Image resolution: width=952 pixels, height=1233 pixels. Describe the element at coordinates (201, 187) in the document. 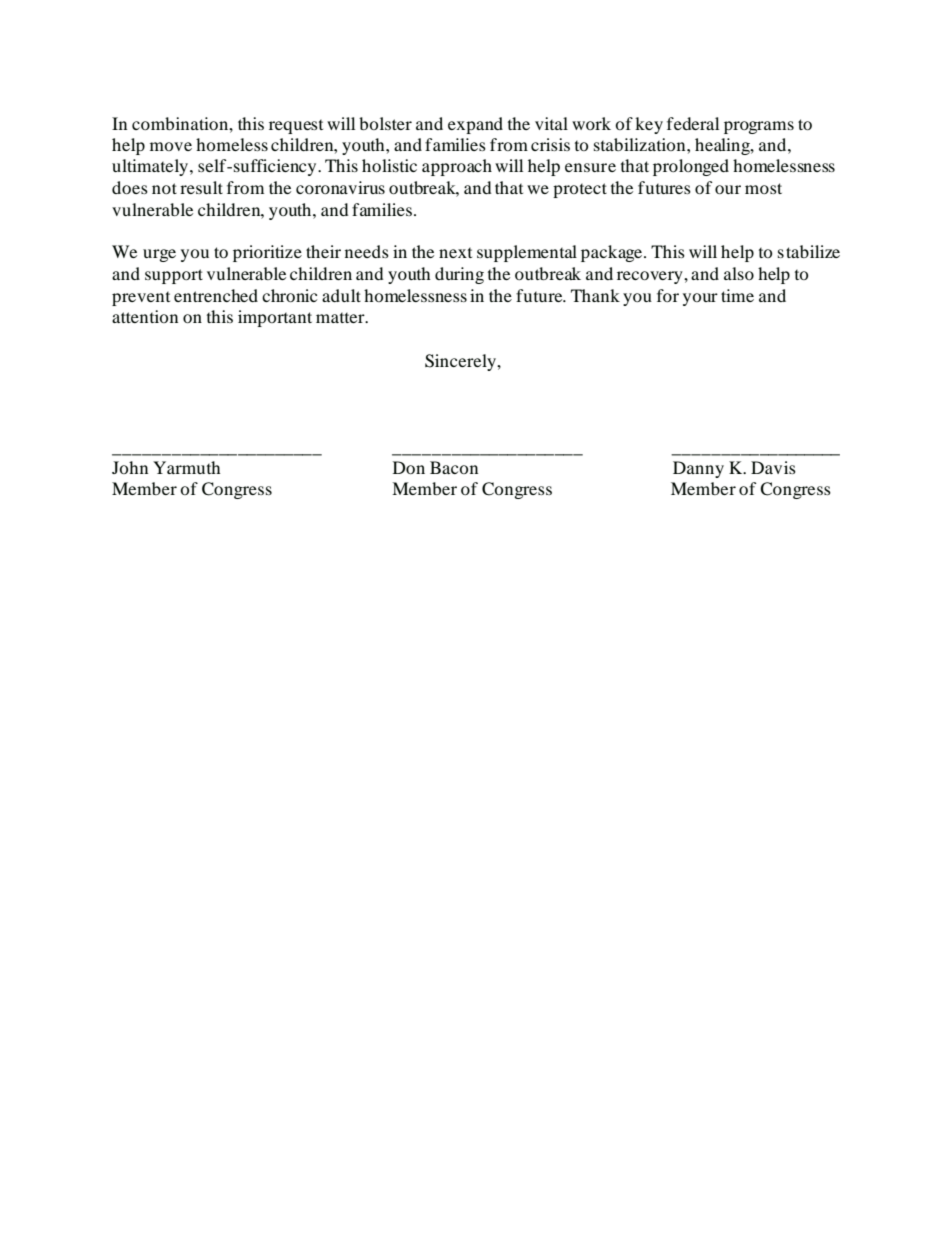

I see `result` at that location.
